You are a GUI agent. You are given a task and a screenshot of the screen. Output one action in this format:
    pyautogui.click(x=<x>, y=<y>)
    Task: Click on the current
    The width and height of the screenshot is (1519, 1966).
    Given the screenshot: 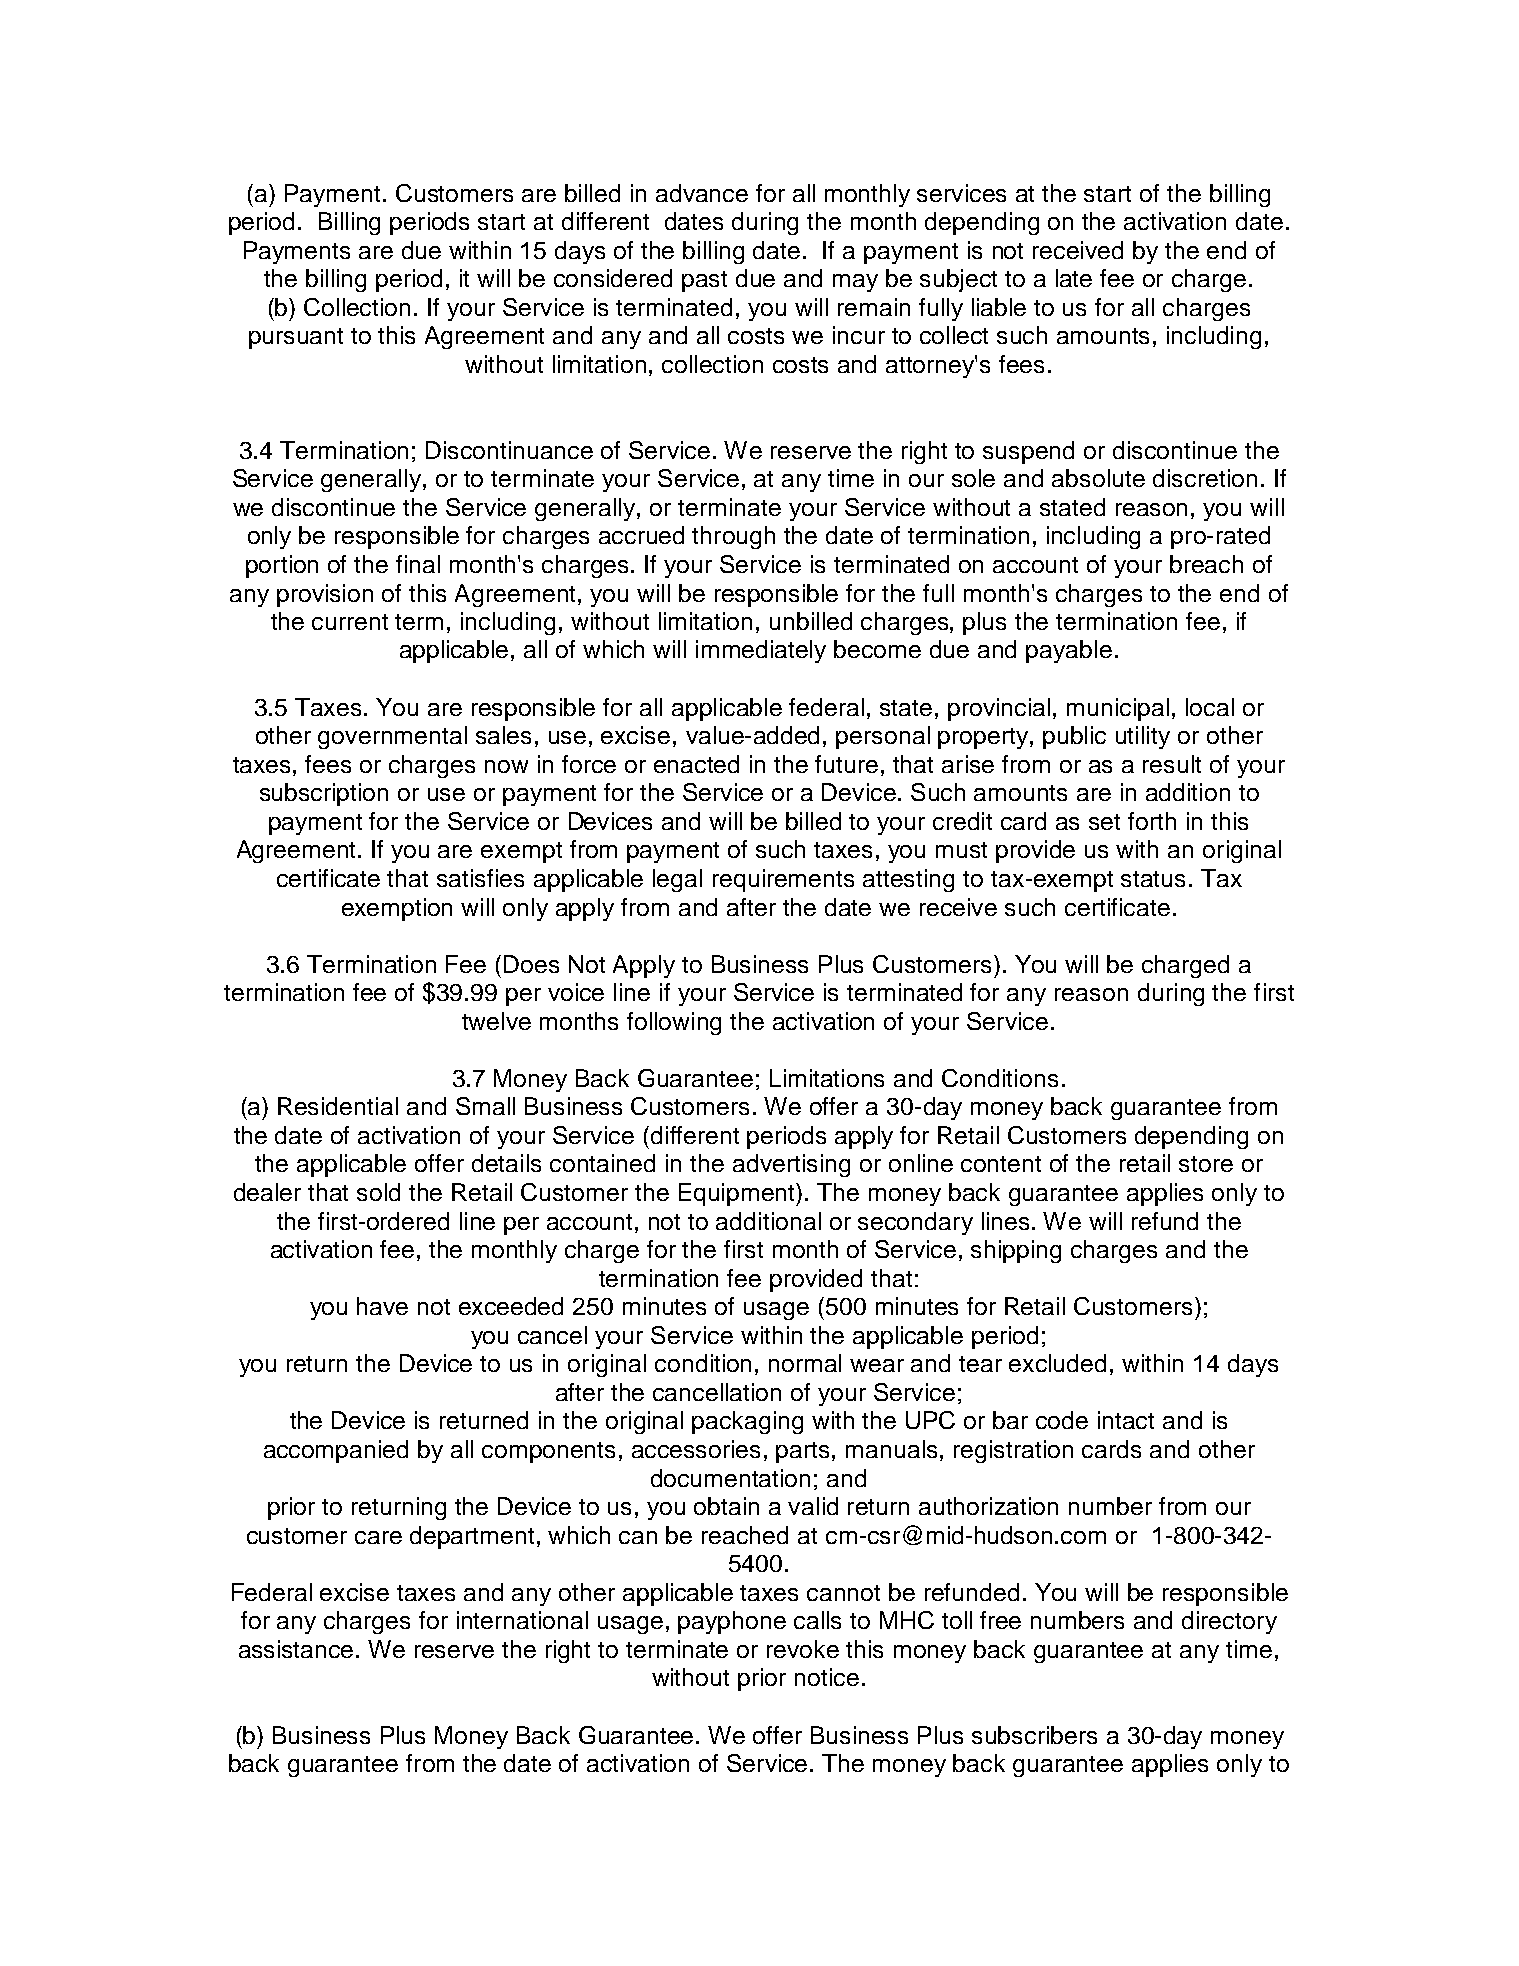 What is the action you would take?
    pyautogui.click(x=350, y=622)
